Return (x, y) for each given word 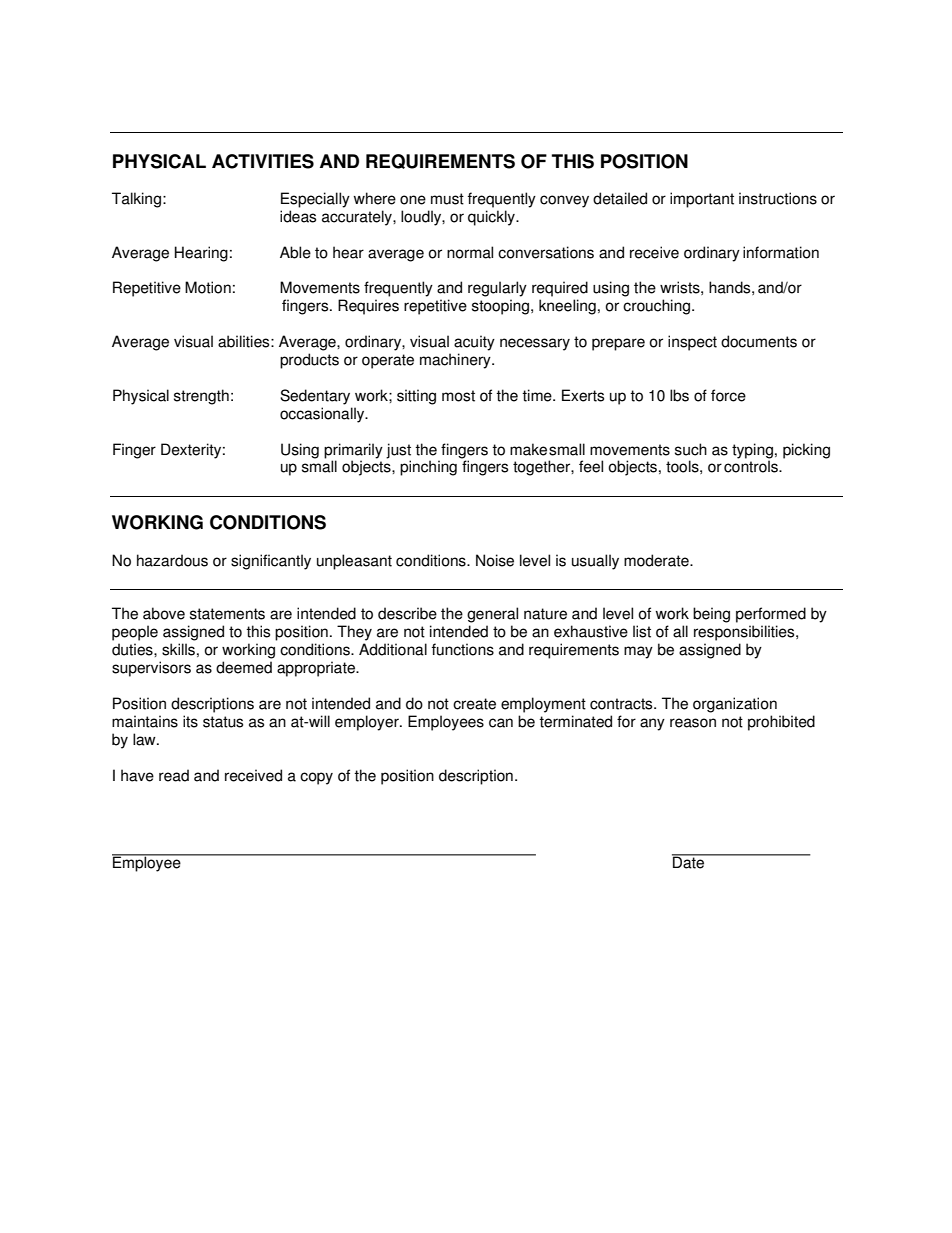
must (447, 199)
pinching (428, 468)
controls (752, 466)
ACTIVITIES (263, 161)
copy (316, 778)
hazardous (172, 560)
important (702, 200)
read (174, 775)
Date (689, 861)
